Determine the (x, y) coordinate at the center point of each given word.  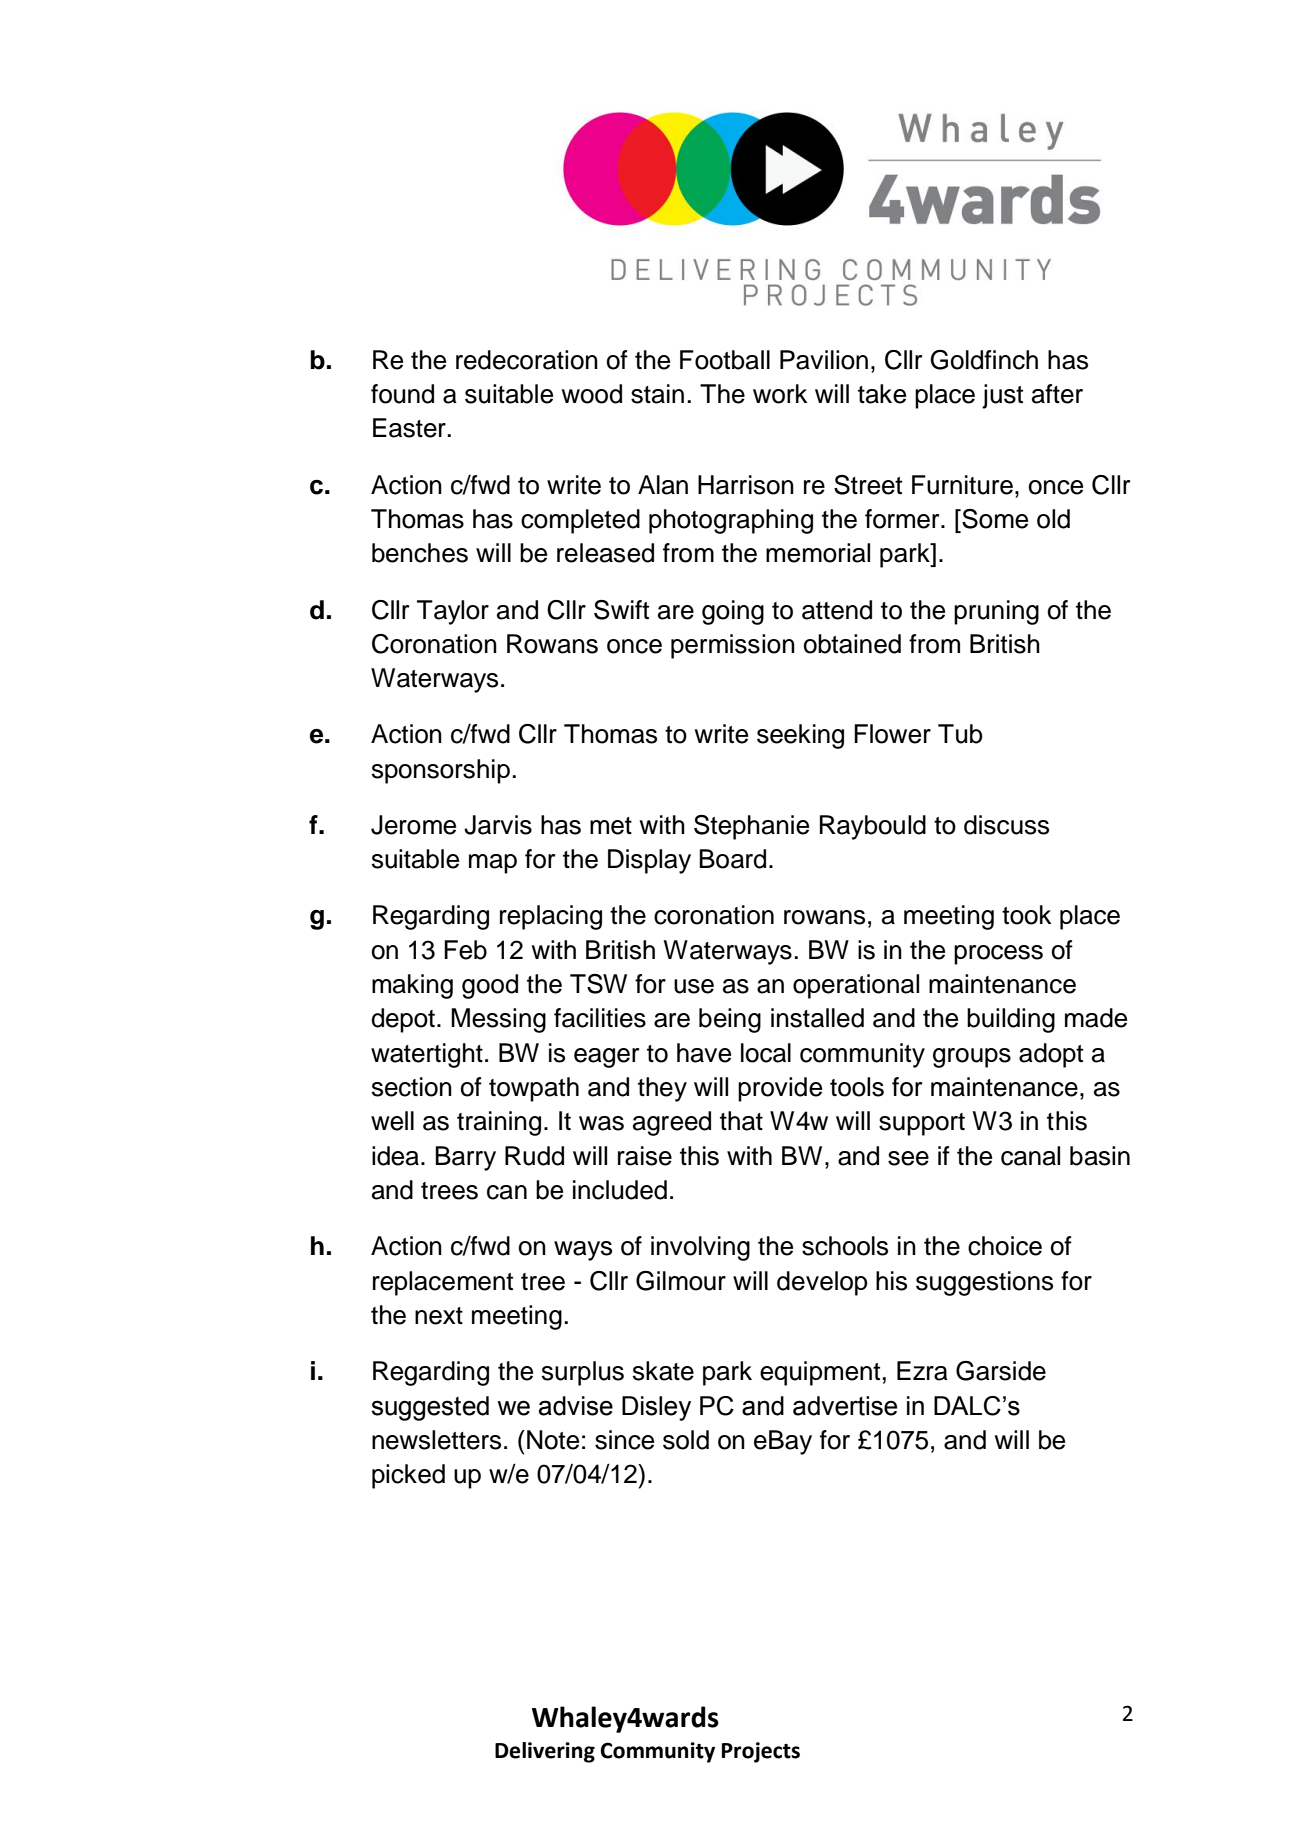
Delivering (545, 1752)
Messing (498, 1020)
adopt (1051, 1055)
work (780, 394)
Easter (409, 428)
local (766, 1053)
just (1002, 396)
